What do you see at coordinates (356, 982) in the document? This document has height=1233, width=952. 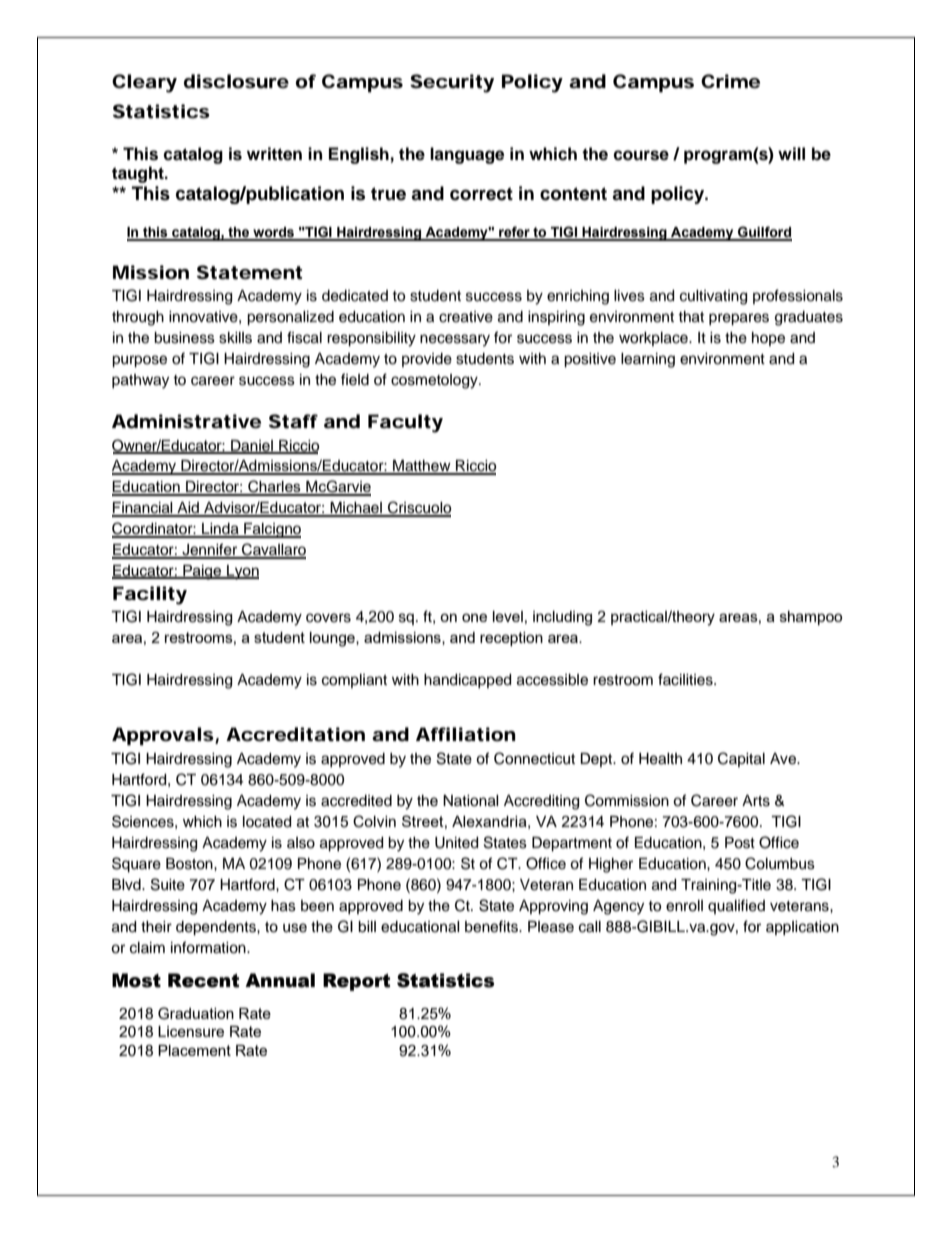 I see `Report` at bounding box center [356, 982].
